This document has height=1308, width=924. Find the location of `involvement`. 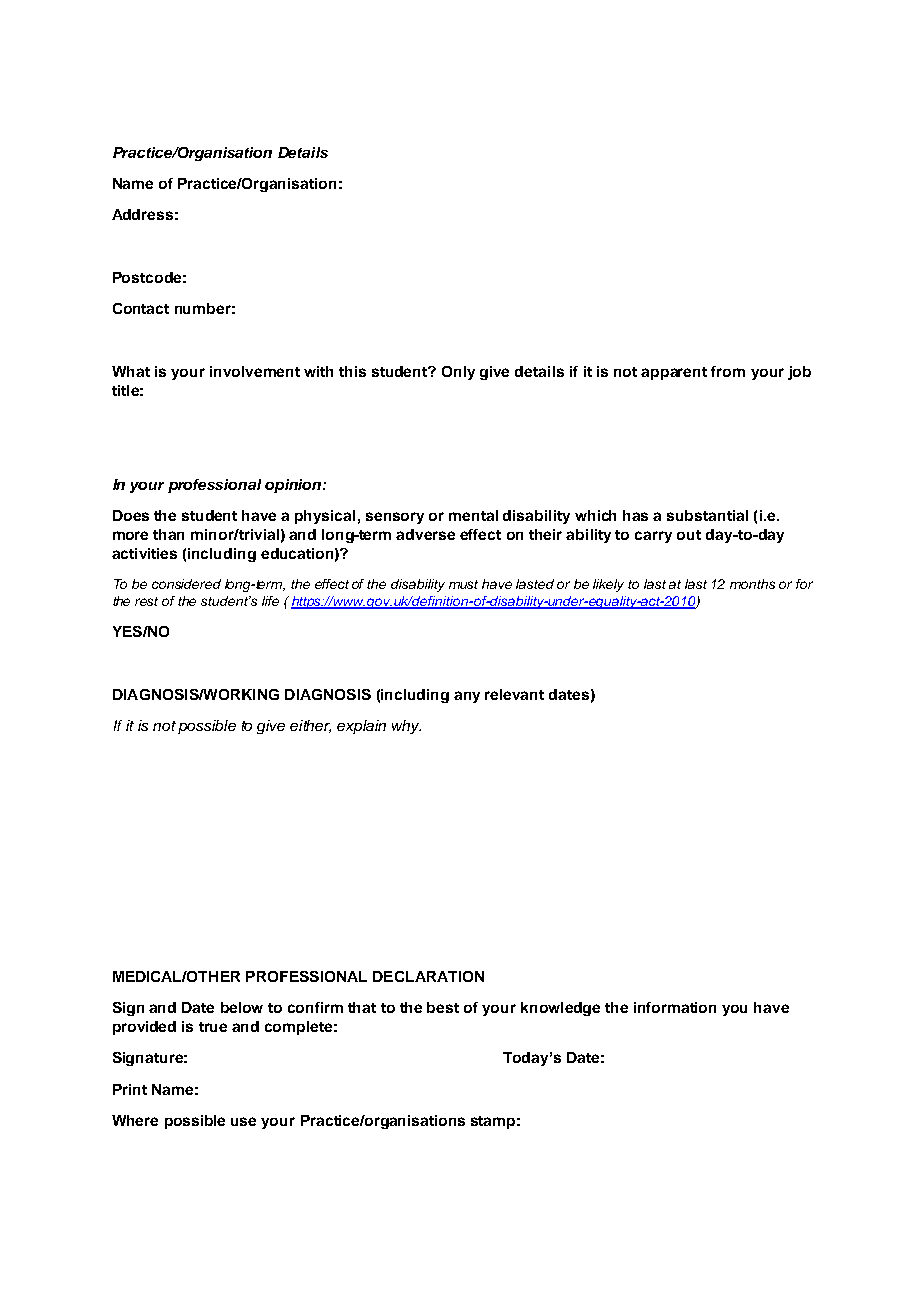

involvement is located at coordinates (255, 371).
